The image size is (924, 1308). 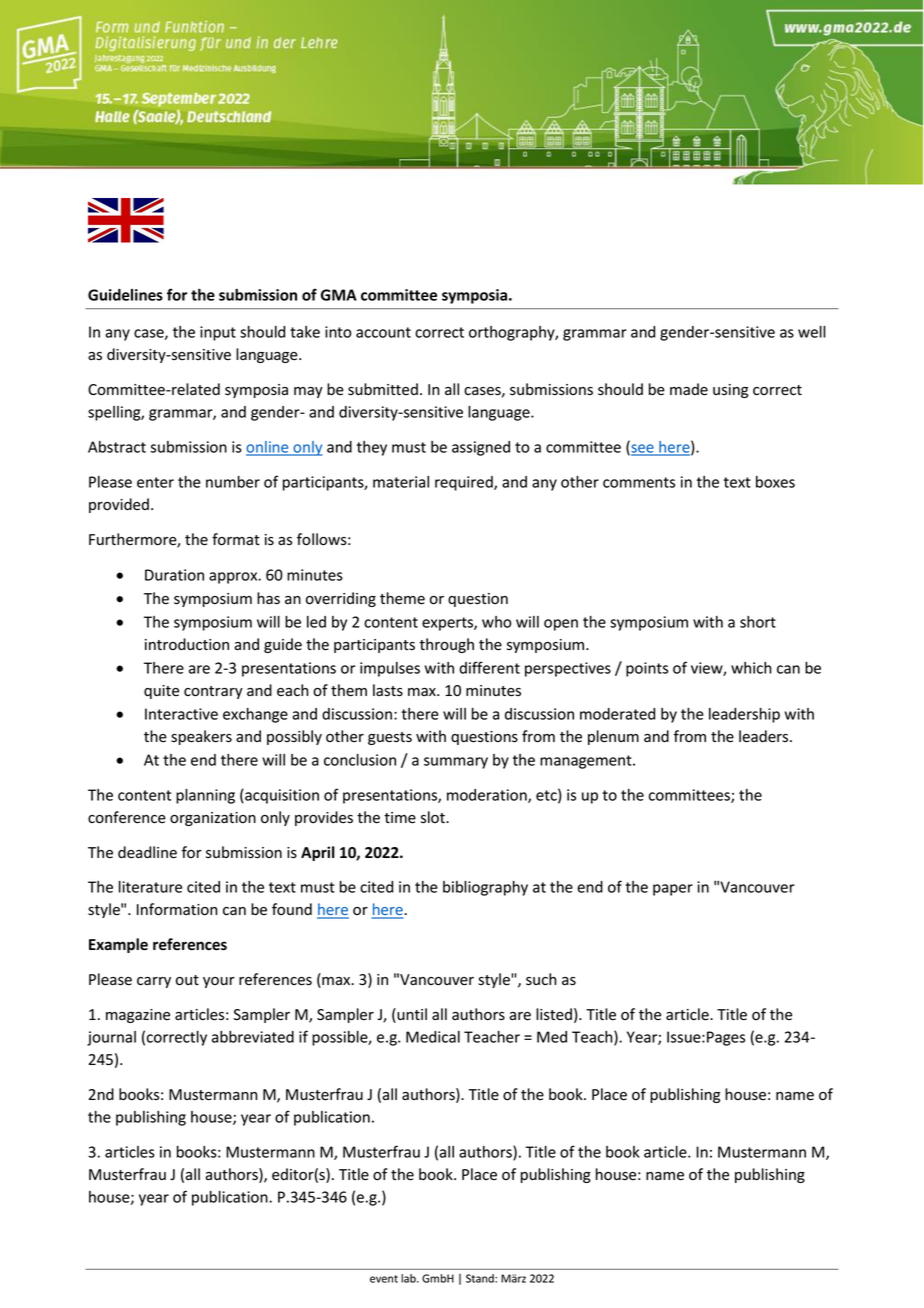 I want to click on abbreviated, so click(x=253, y=1037).
